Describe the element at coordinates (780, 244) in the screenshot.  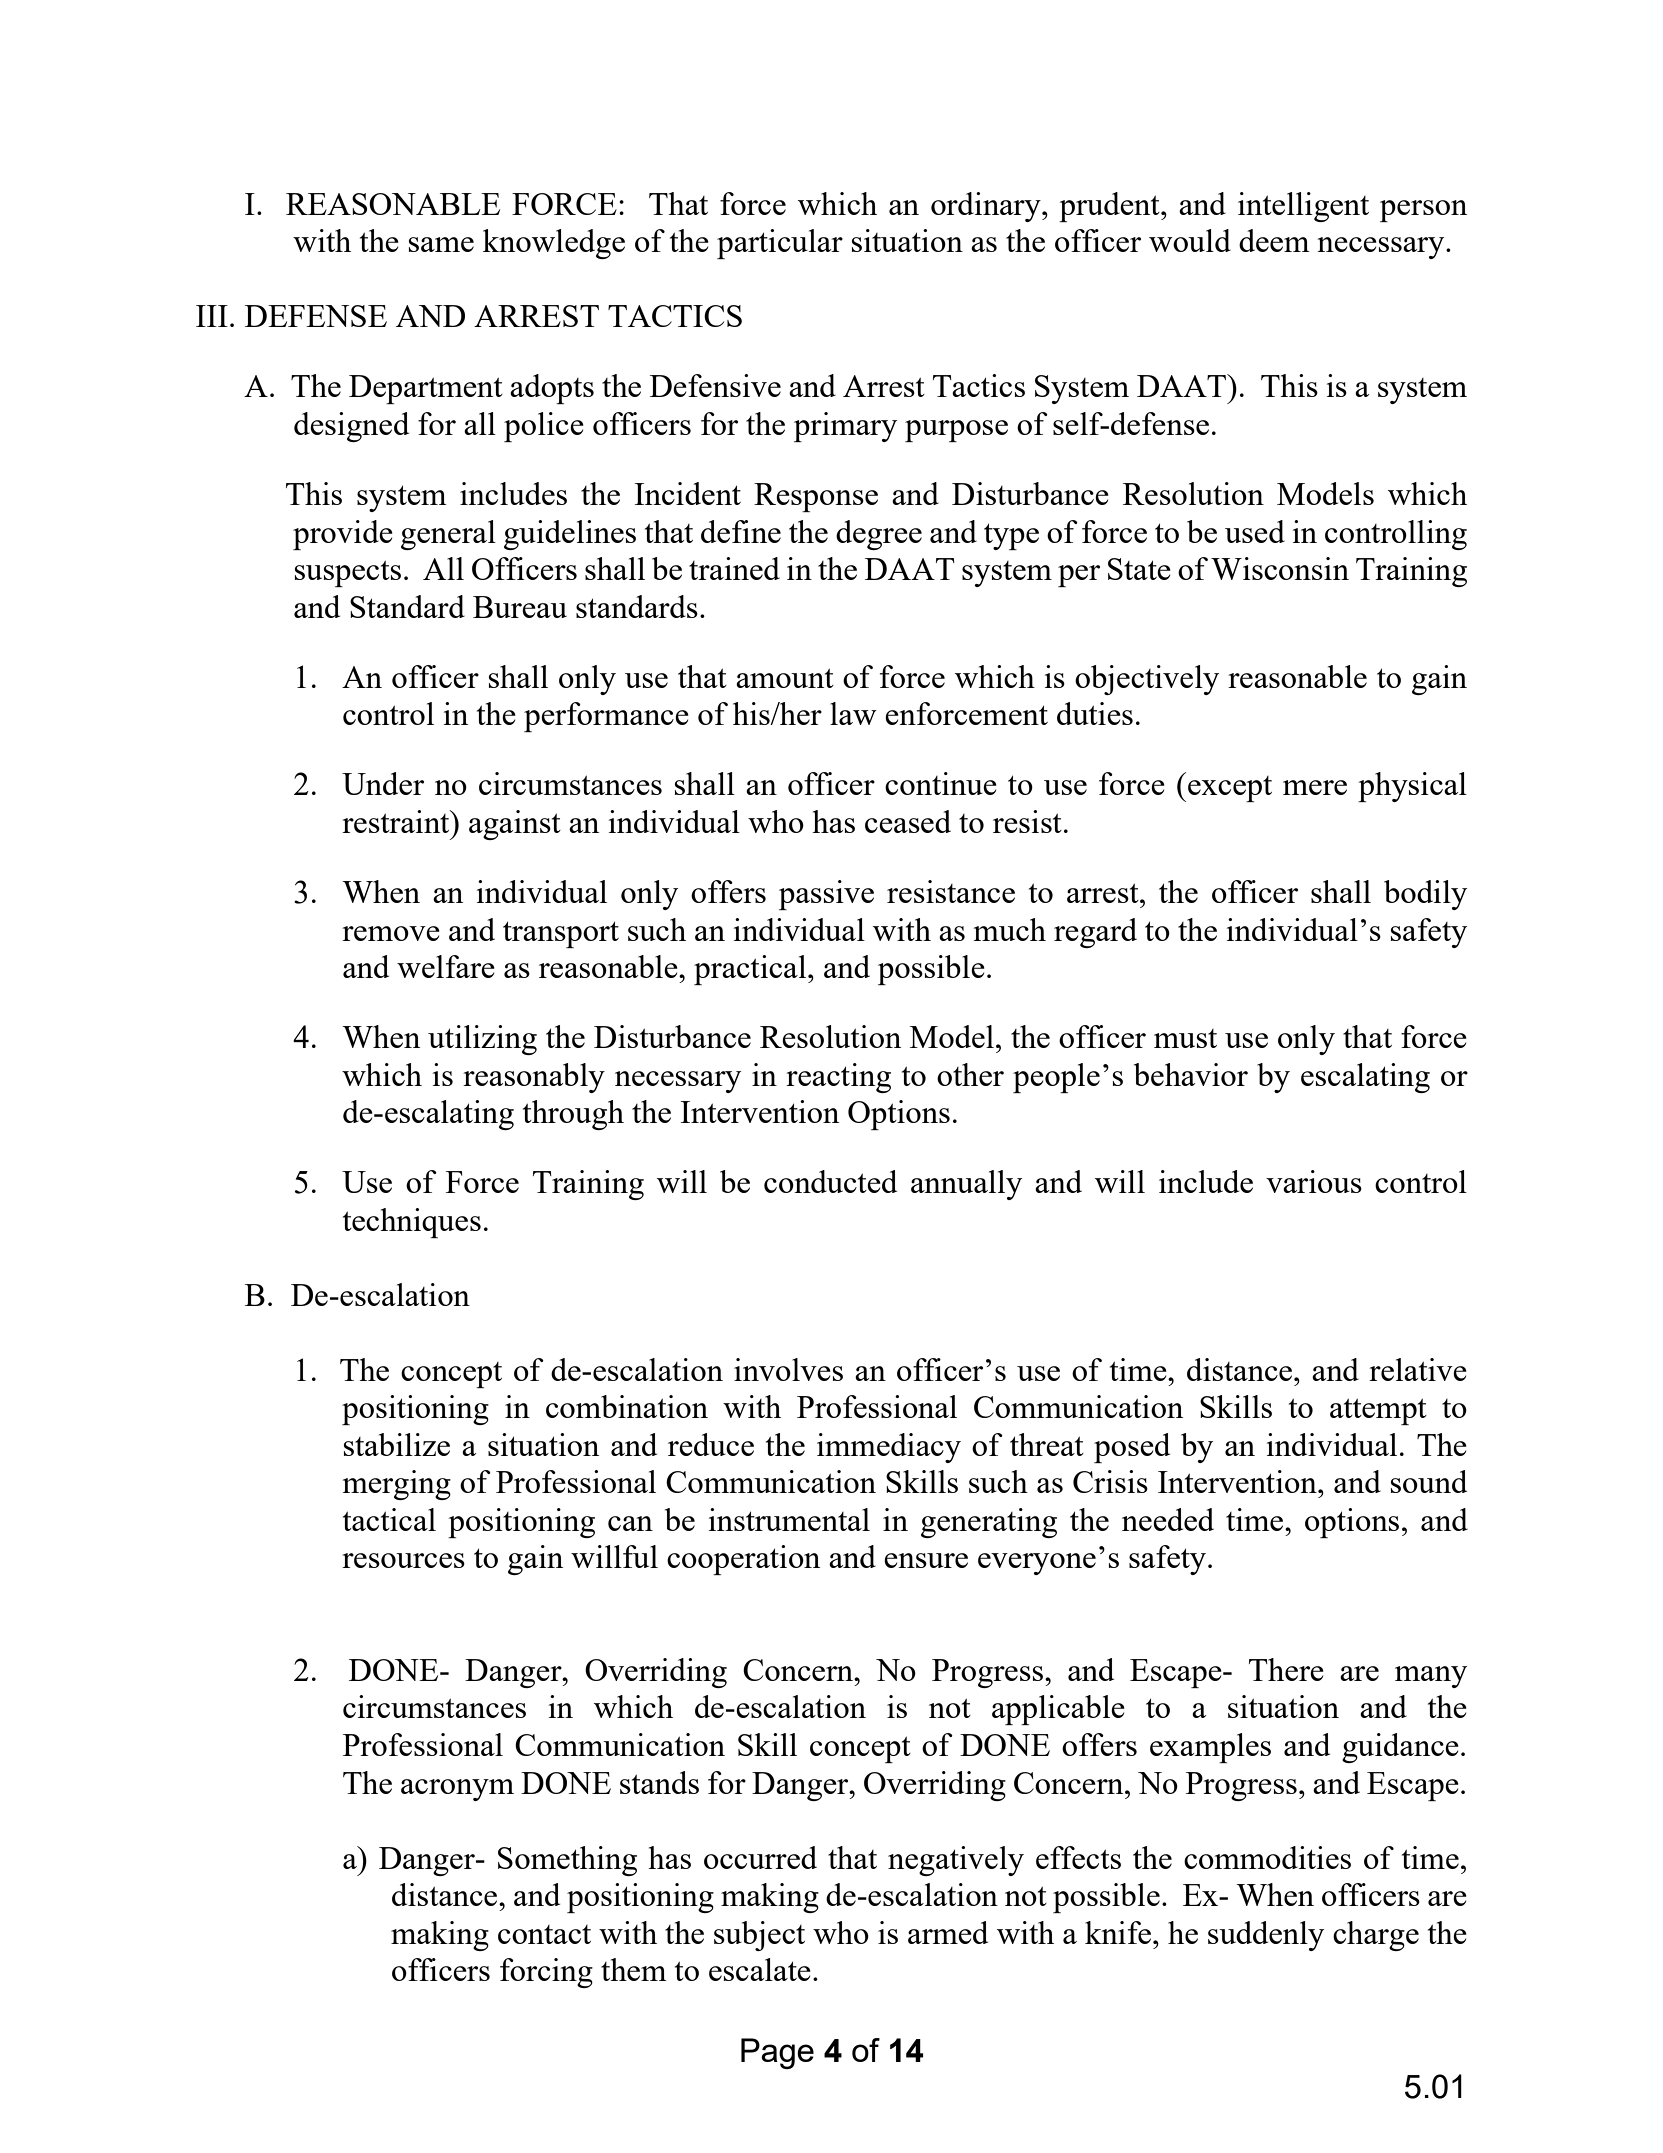
I see `particular` at that location.
